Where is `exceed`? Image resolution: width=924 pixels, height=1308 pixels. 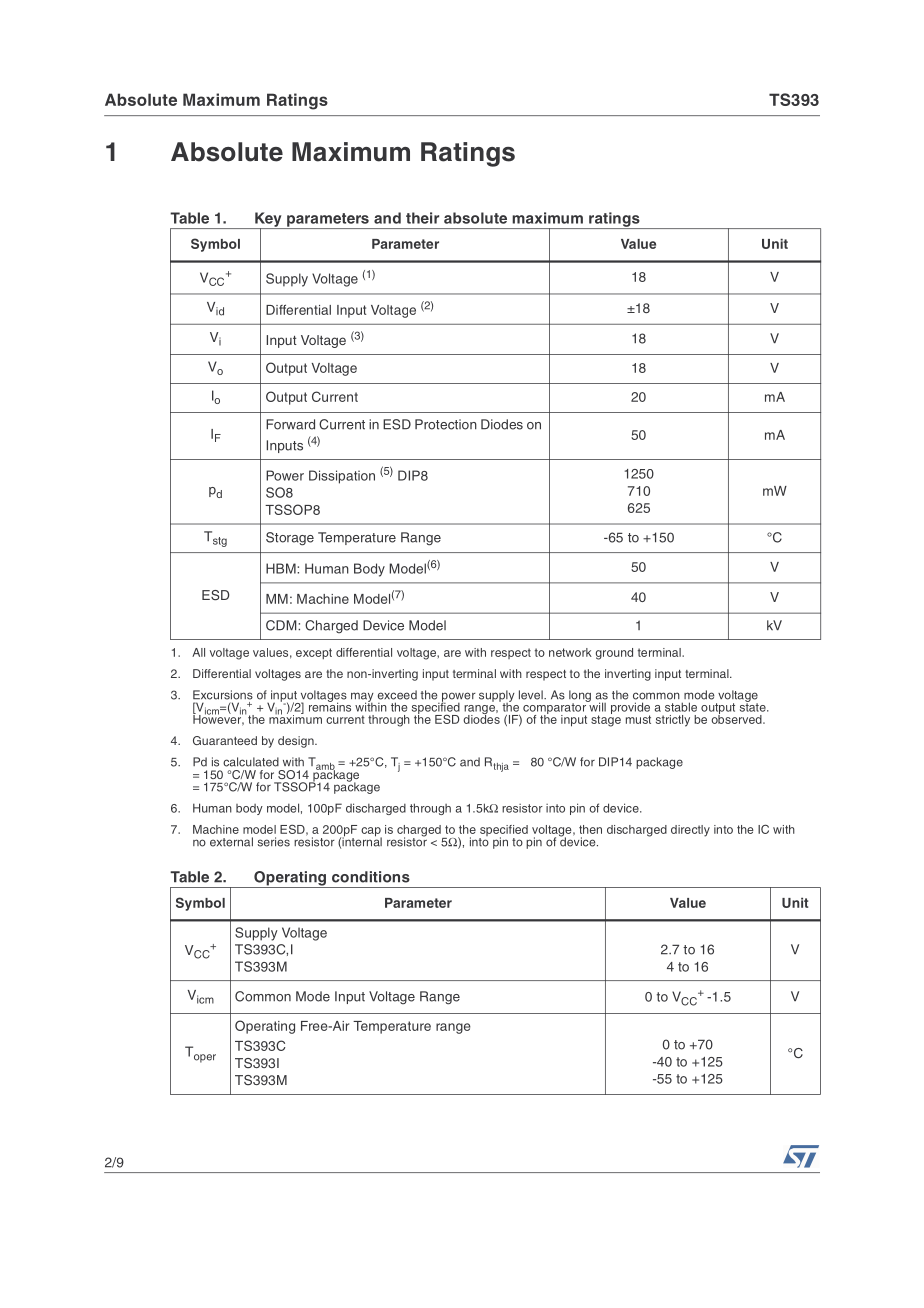
exceed is located at coordinates (397, 695).
